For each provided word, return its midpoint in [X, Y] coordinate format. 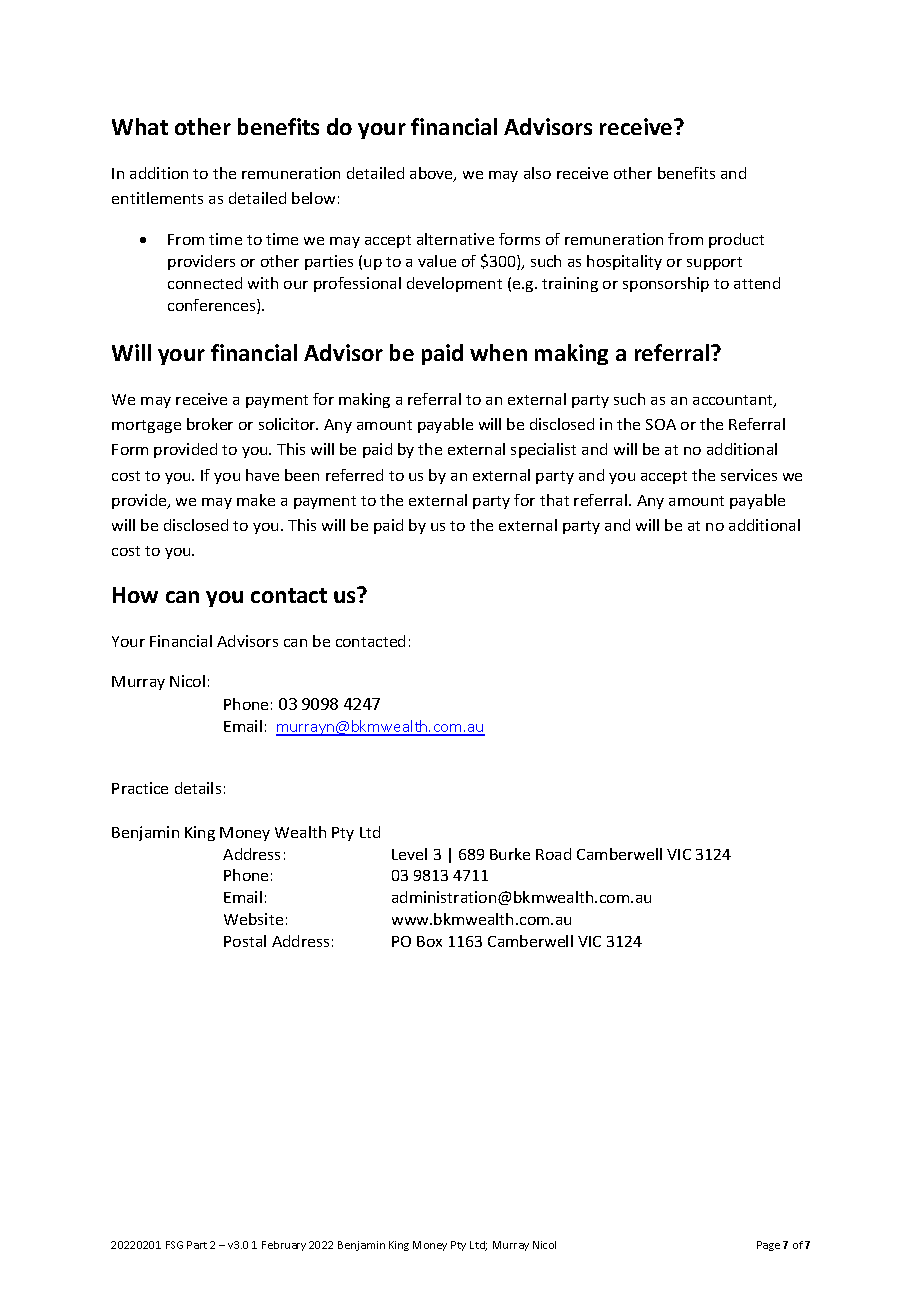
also [537, 173]
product [736, 240]
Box [429, 941]
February [284, 1246]
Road [553, 854]
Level [409, 854]
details [198, 788]
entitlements [157, 198]
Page [768, 1246]
